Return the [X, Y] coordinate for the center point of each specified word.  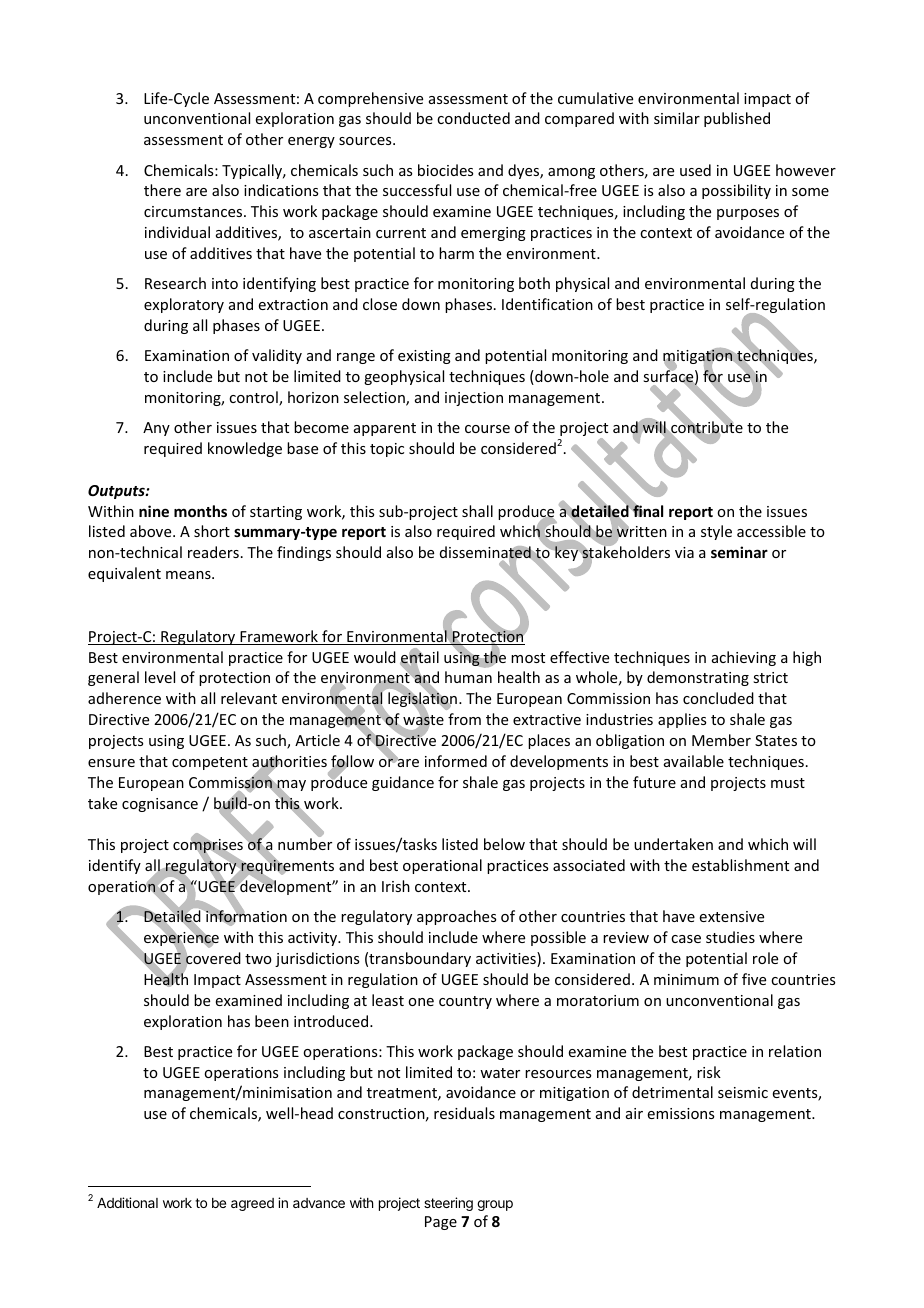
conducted [473, 118]
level [160, 677]
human [468, 677]
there [162, 190]
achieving [744, 658]
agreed [252, 1204]
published [737, 119]
